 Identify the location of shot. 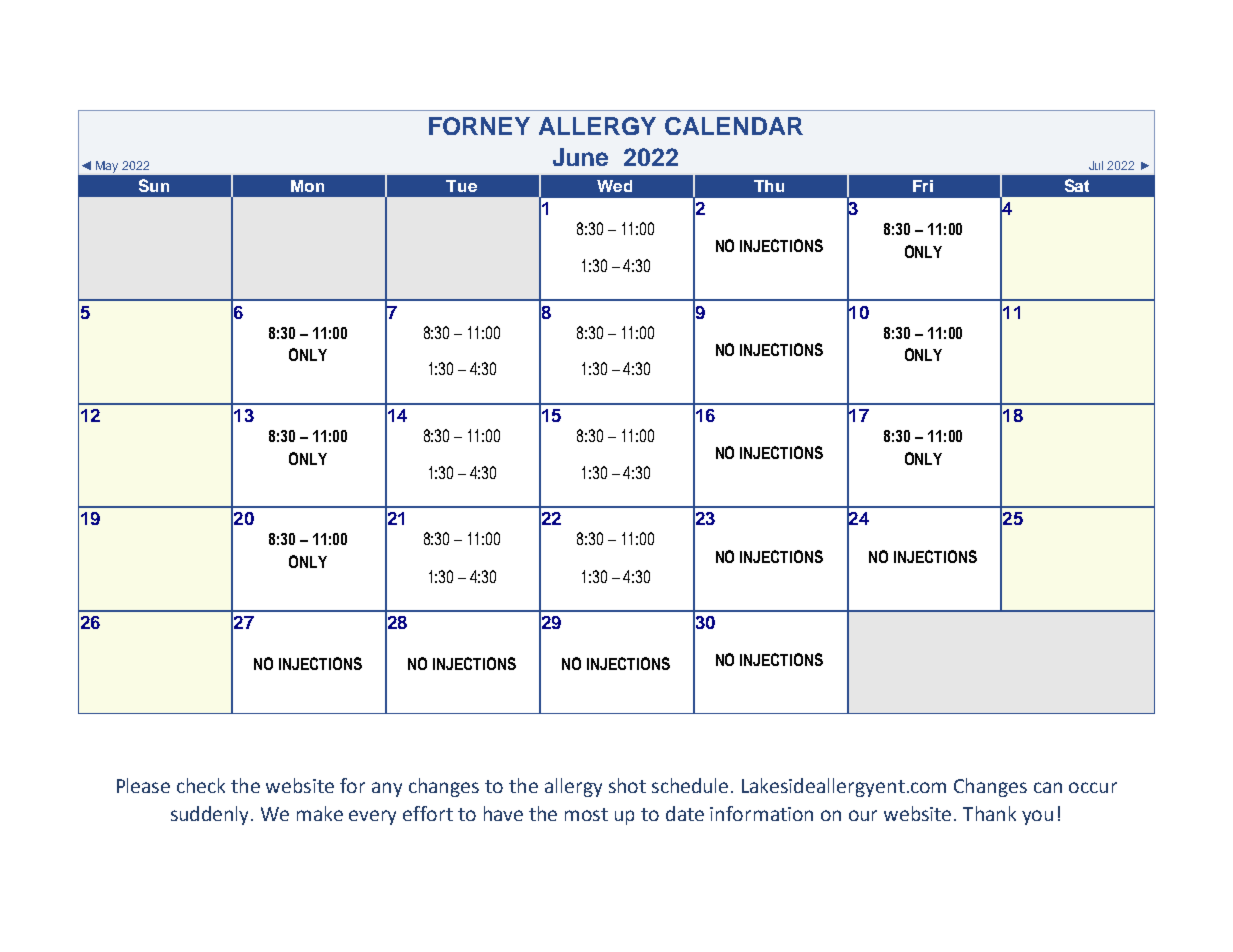
(627, 785).
